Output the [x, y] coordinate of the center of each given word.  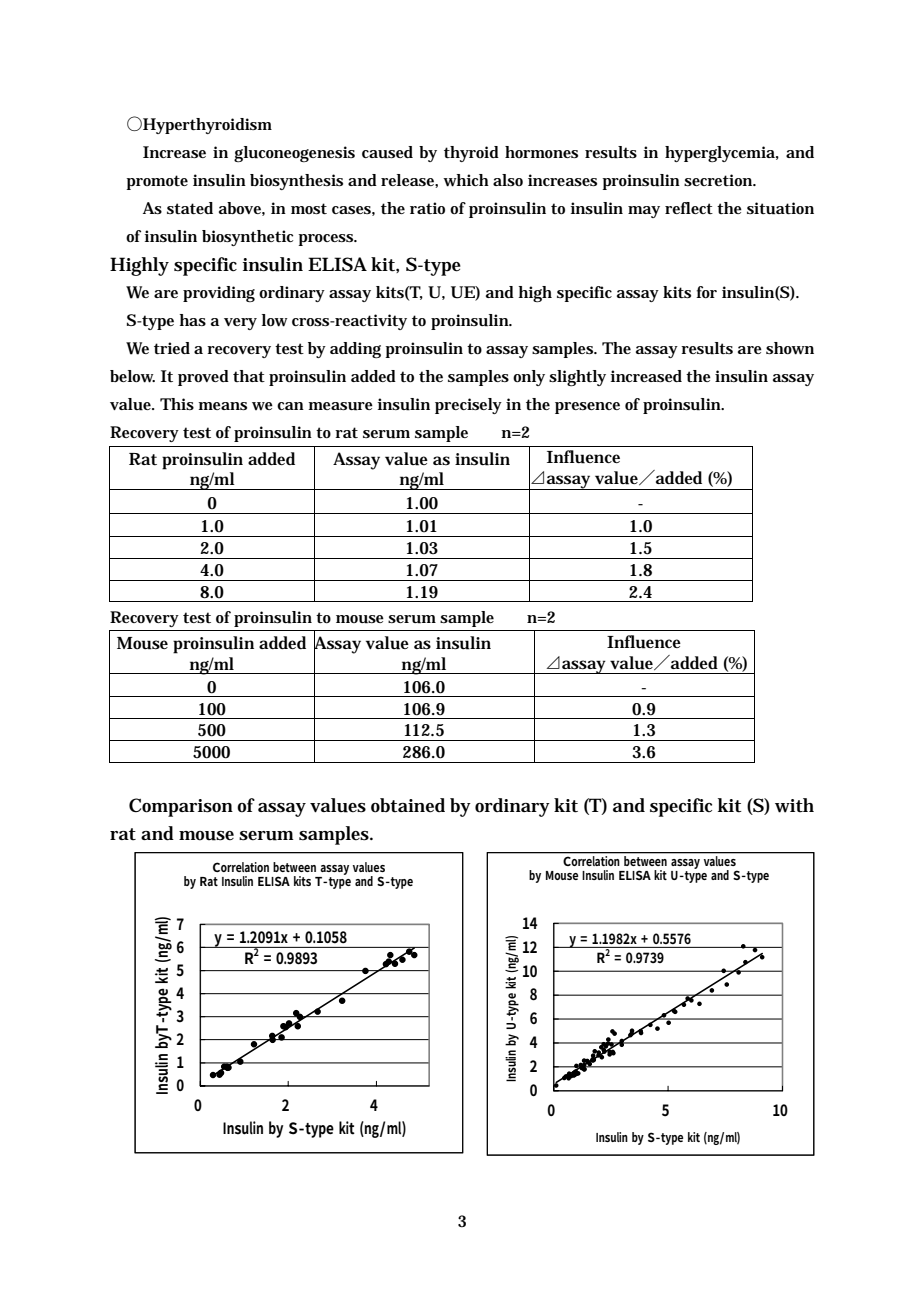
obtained [408, 805]
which [466, 180]
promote [157, 182]
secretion [719, 180]
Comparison [181, 807]
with [794, 805]
